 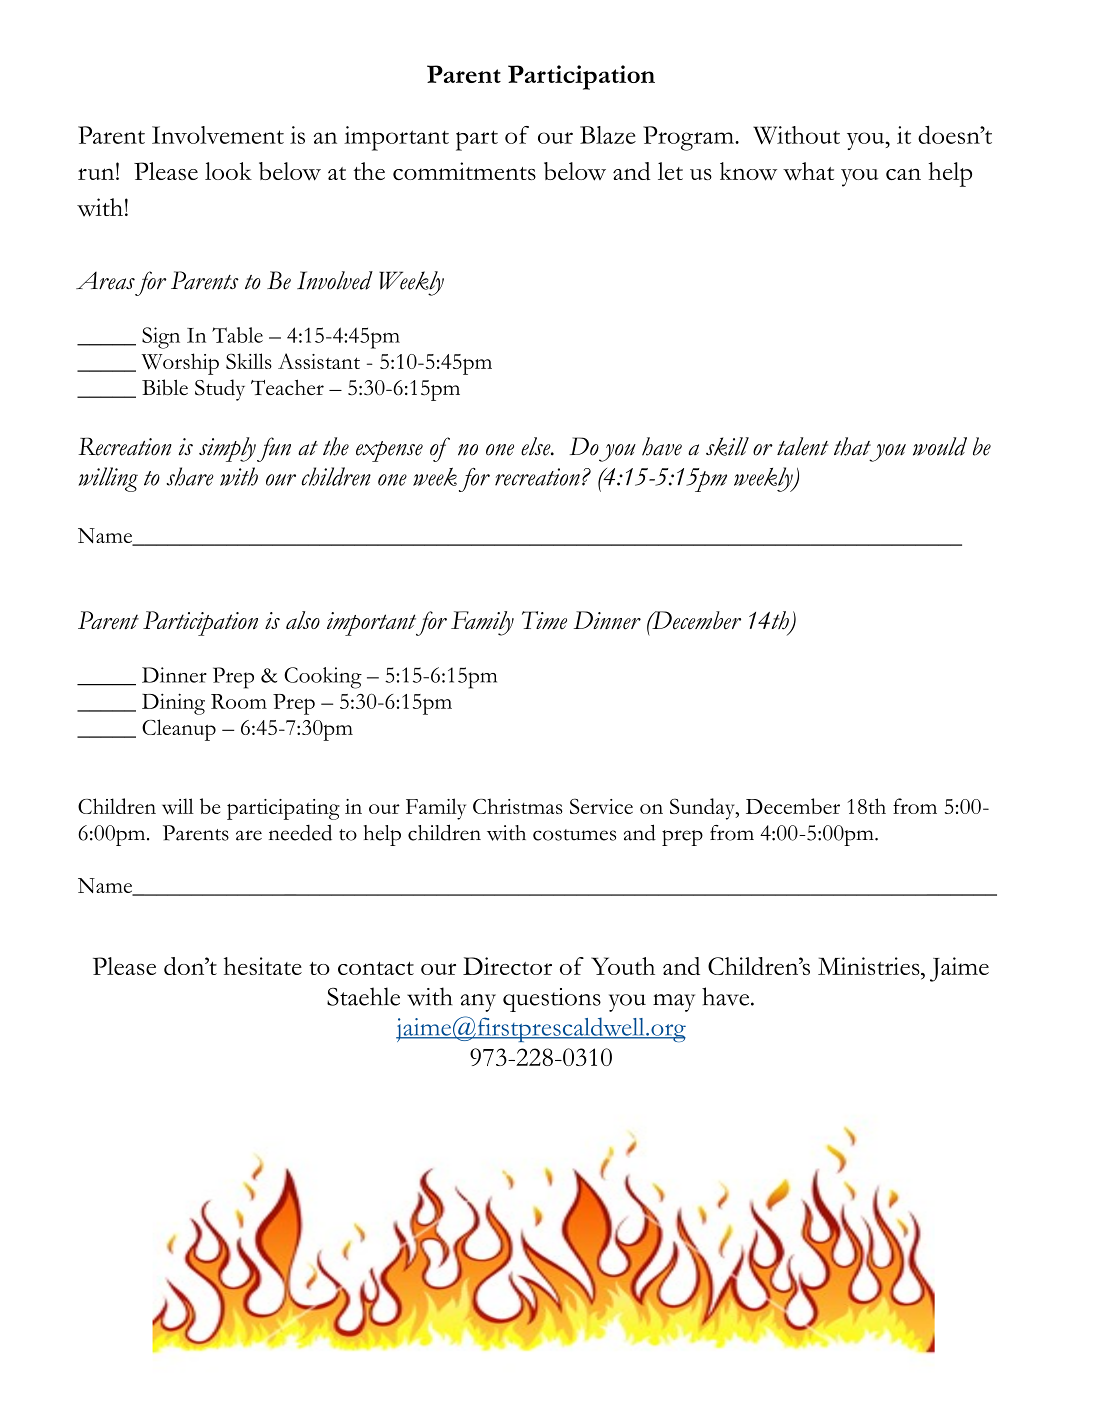 What do you see at coordinates (808, 171) in the document?
I see `what` at bounding box center [808, 171].
